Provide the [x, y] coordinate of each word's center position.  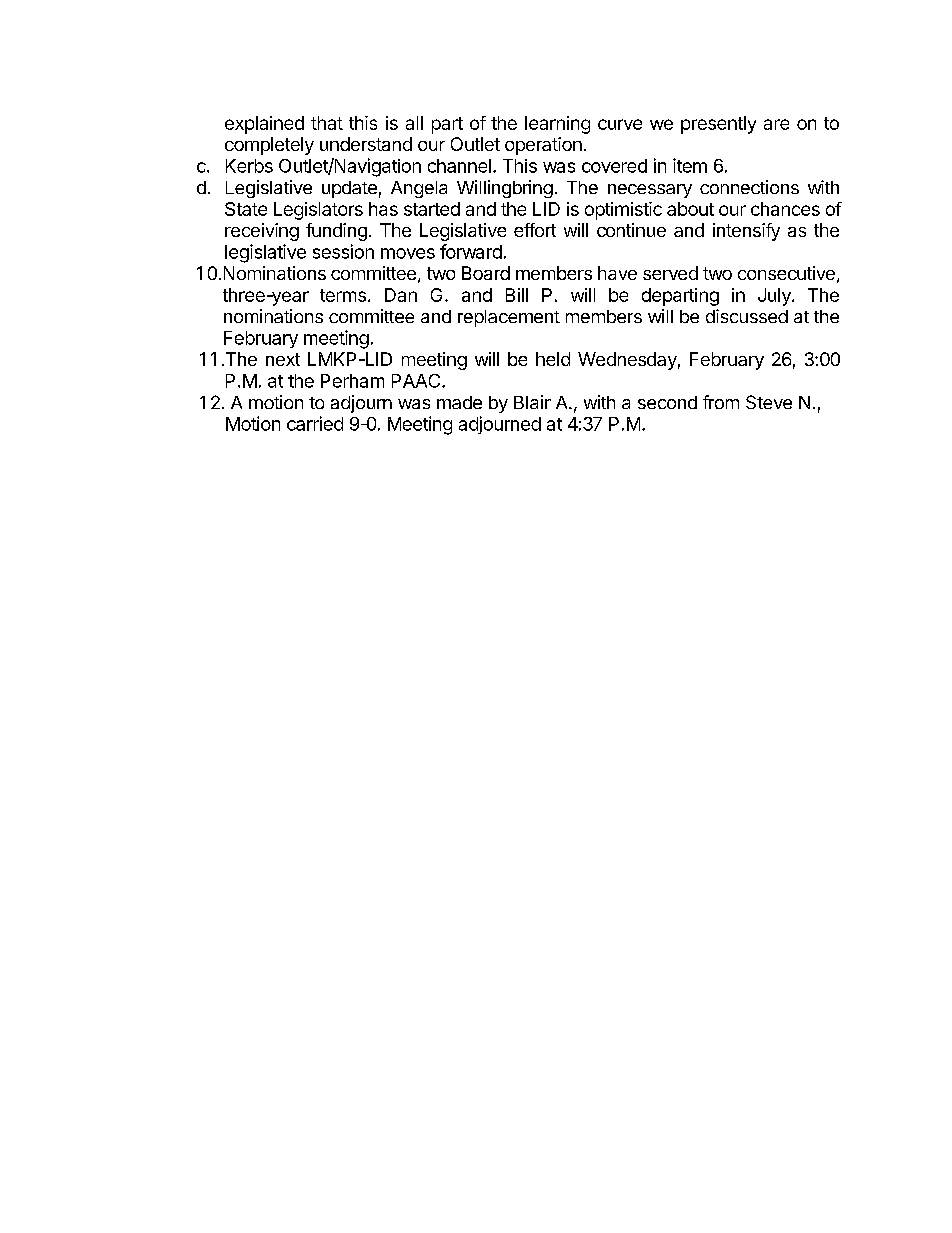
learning [557, 125]
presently [718, 125]
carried [315, 423]
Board [486, 273]
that [327, 123]
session [343, 251]
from [721, 402]
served [670, 273]
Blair [532, 402]
